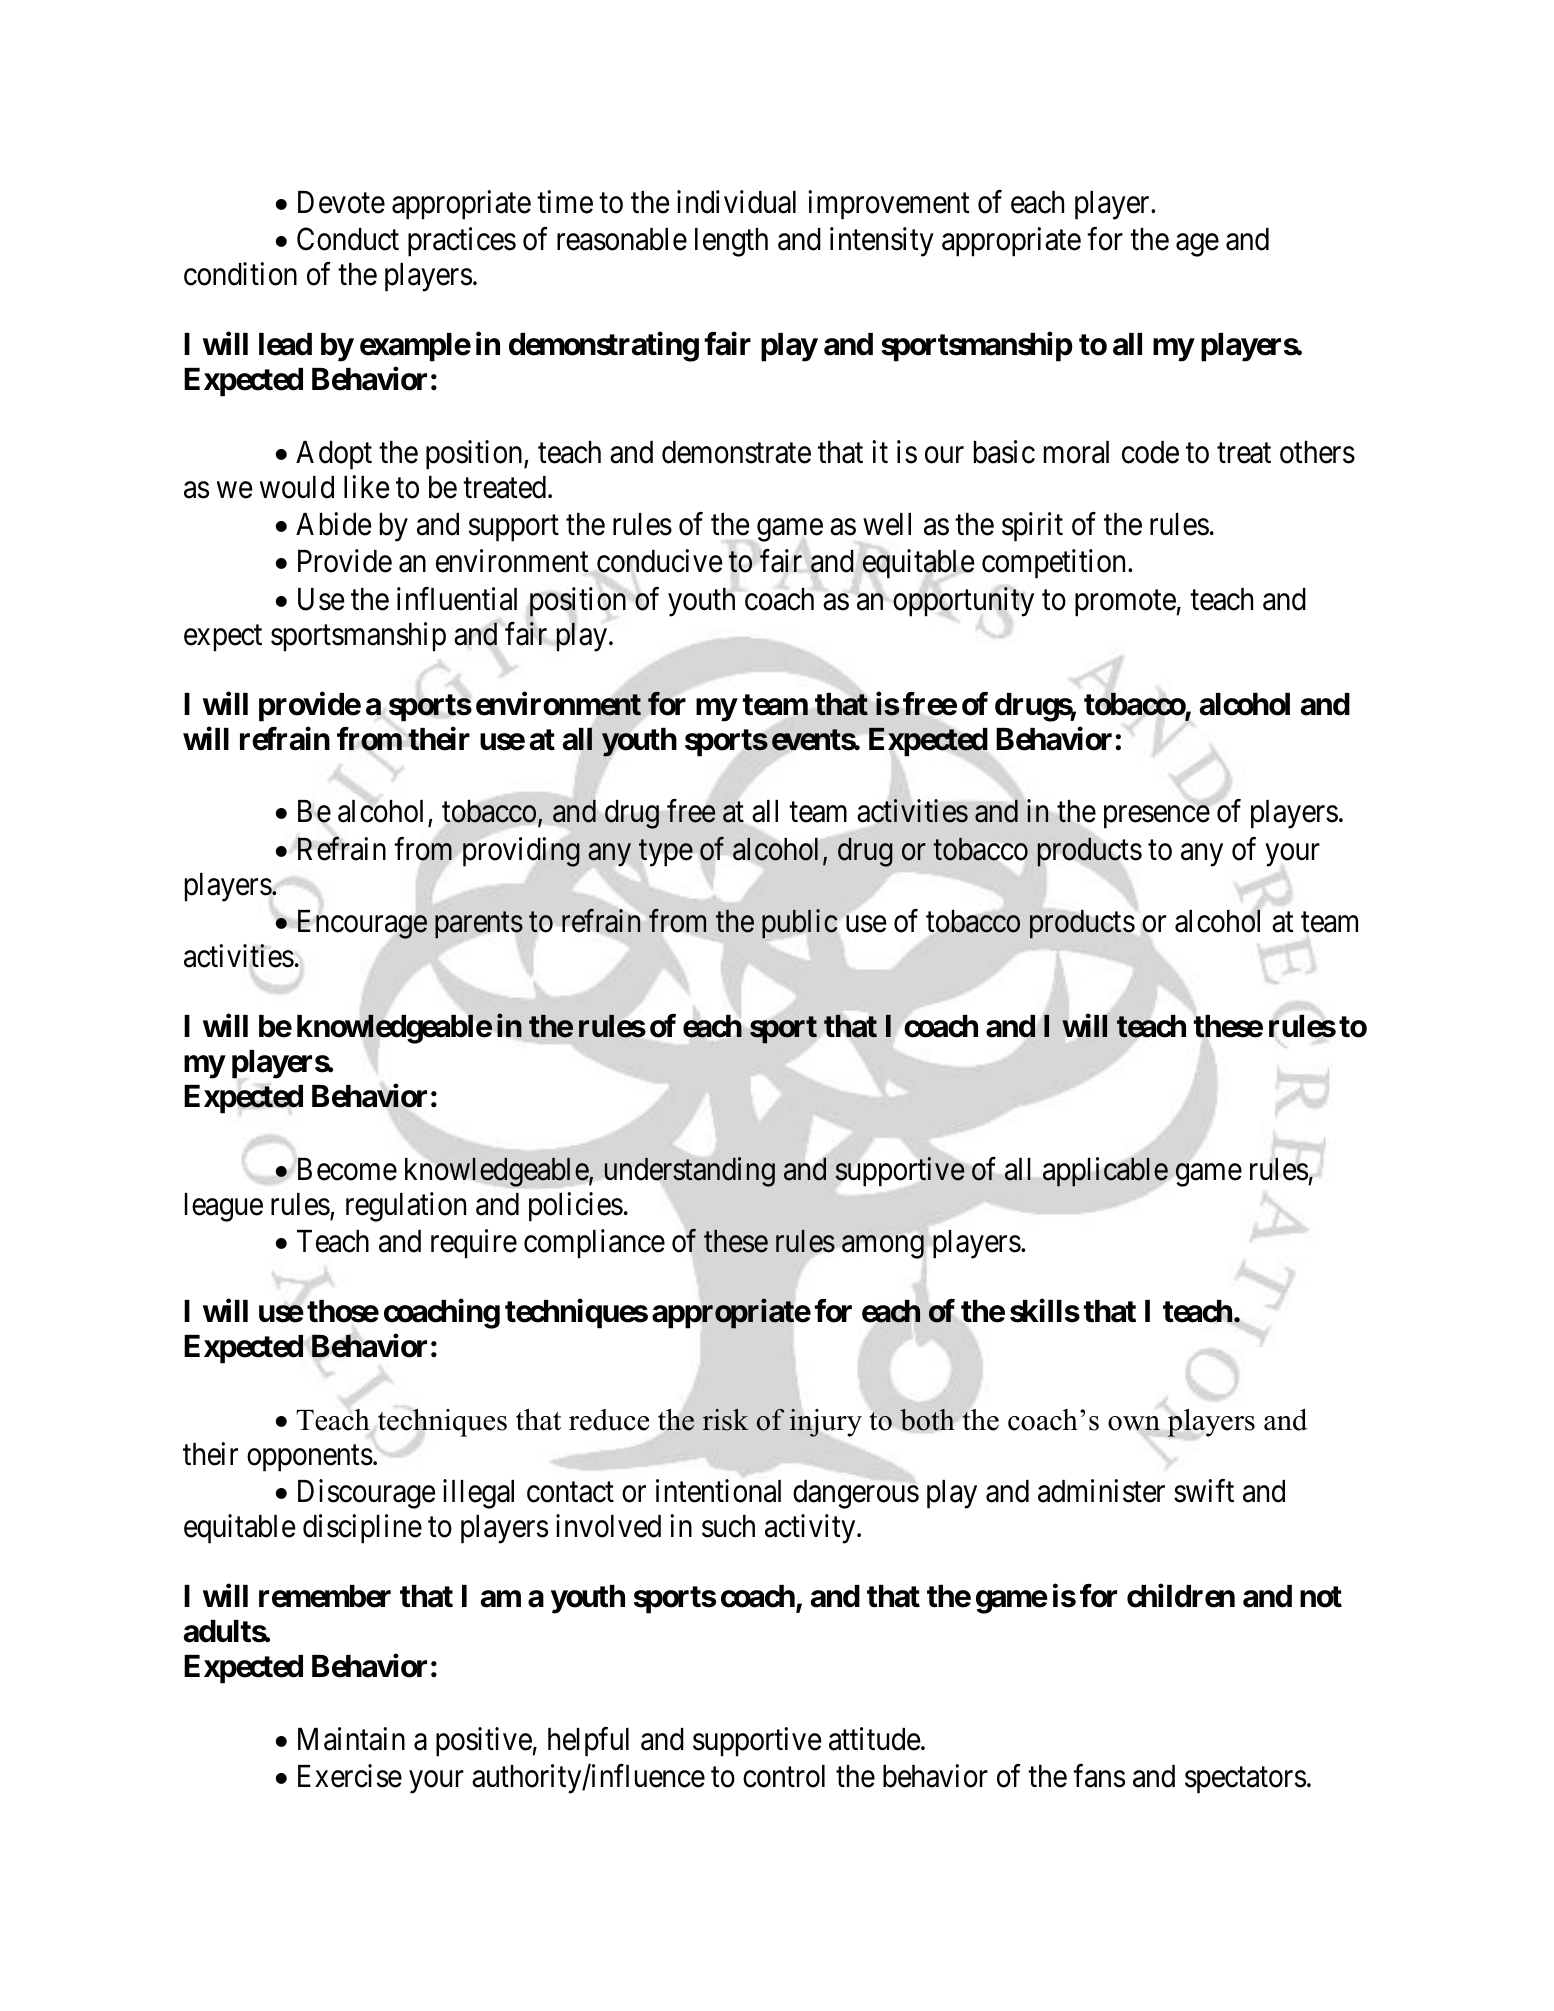 This screenshot has width=1554, height=2011. Describe the element at coordinates (883, 1247) in the screenshot. I see `among` at that location.
